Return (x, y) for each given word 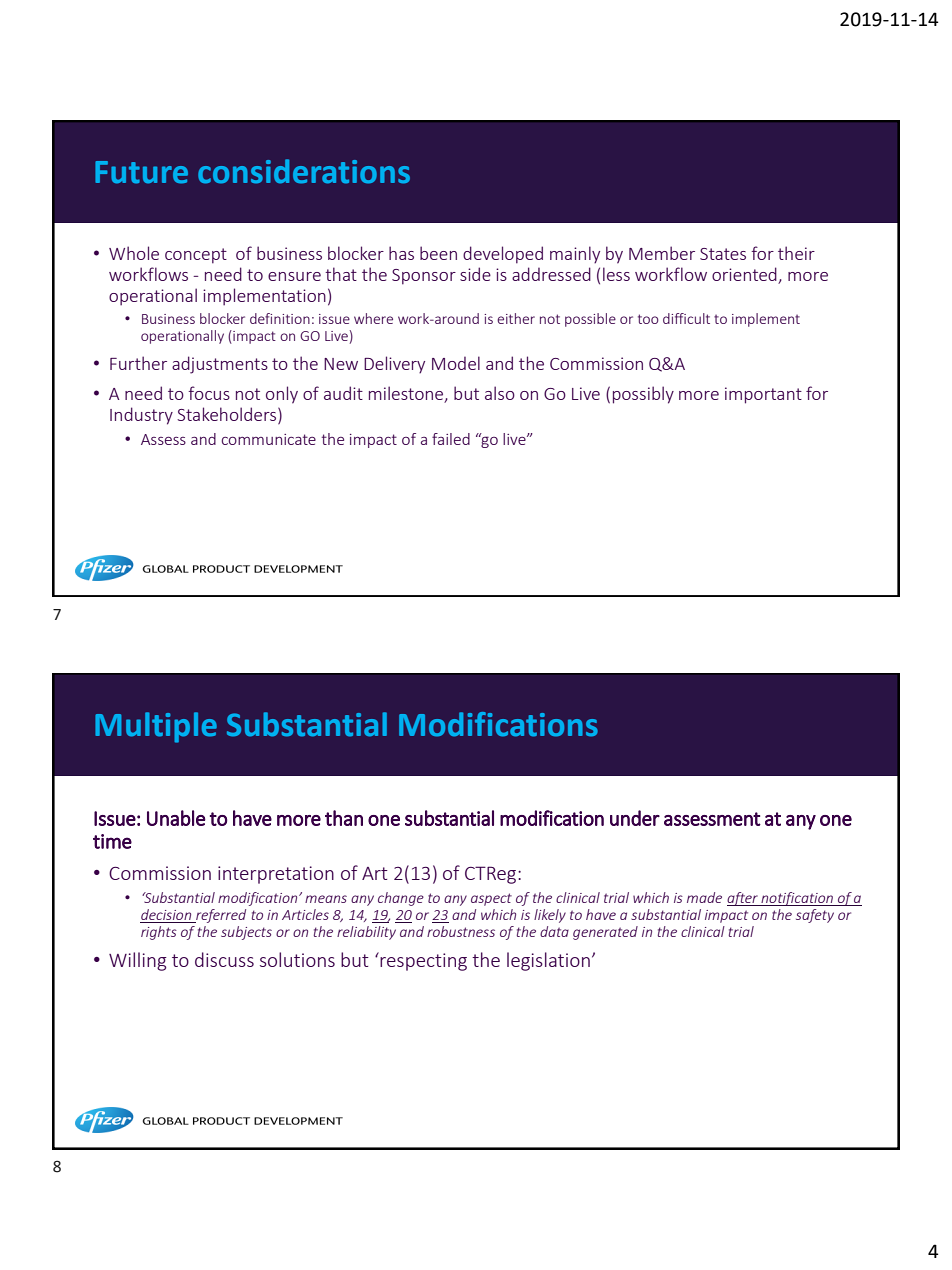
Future (141, 172)
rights (159, 933)
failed (451, 439)
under (635, 818)
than (344, 818)
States (723, 254)
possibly (643, 395)
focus (209, 393)
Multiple (156, 727)
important (763, 395)
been (438, 253)
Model (456, 363)
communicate (269, 439)
